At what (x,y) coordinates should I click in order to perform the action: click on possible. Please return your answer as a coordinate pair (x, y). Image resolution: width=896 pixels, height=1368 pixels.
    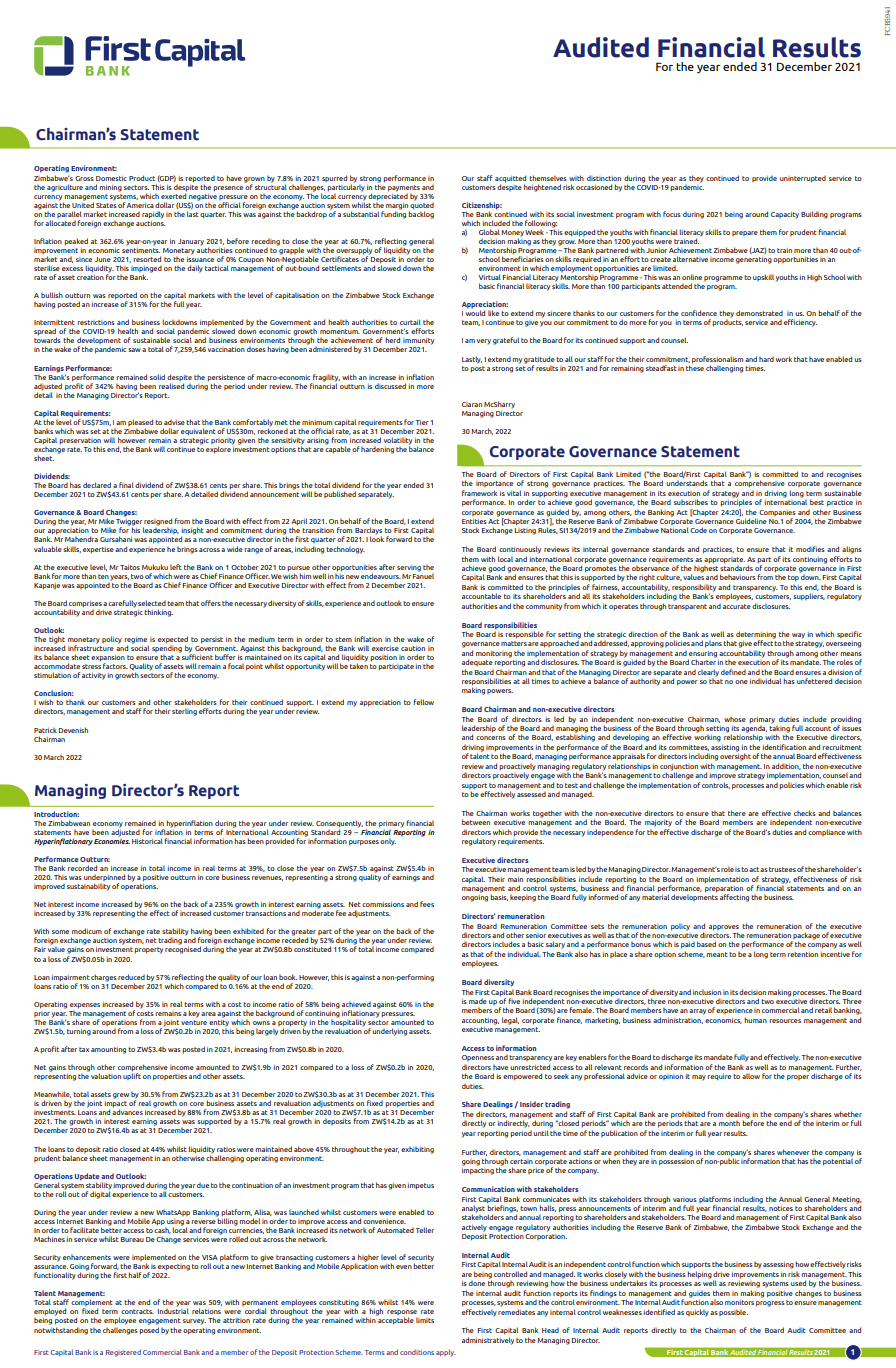
    Looking at the image, I should click on (733, 1312).
